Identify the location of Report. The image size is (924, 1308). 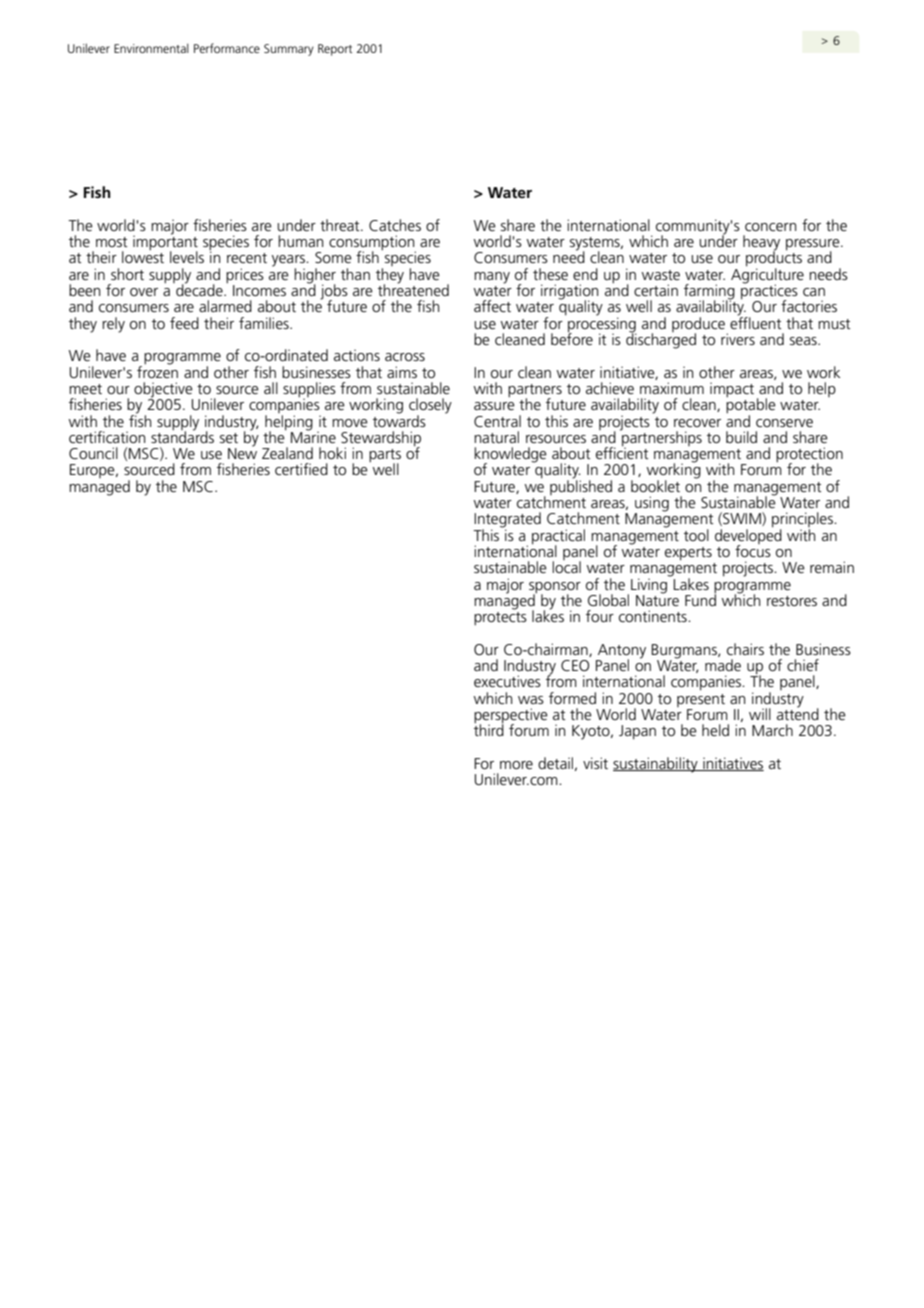
(335, 50).
